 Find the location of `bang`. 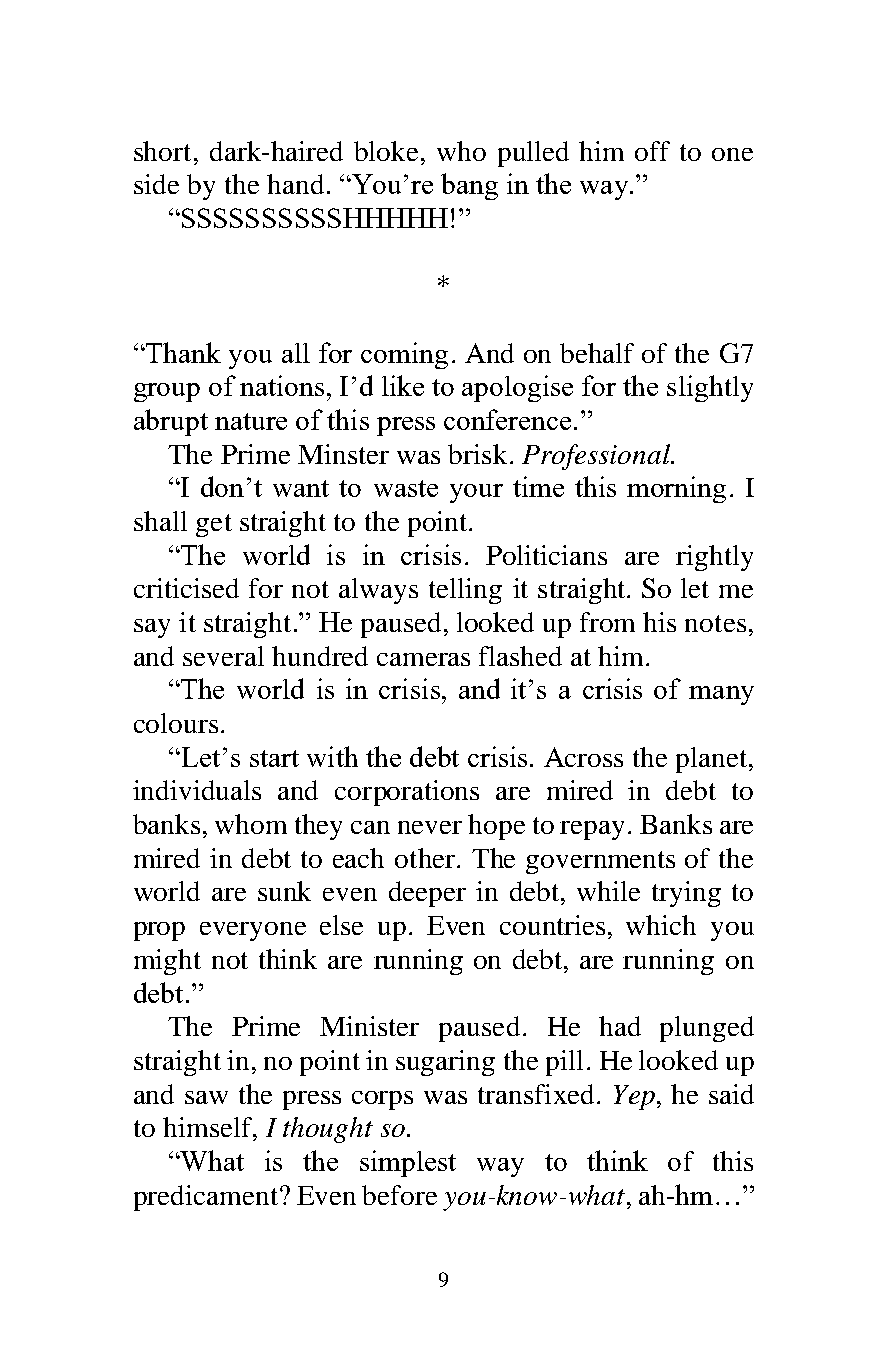

bang is located at coordinates (469, 186).
